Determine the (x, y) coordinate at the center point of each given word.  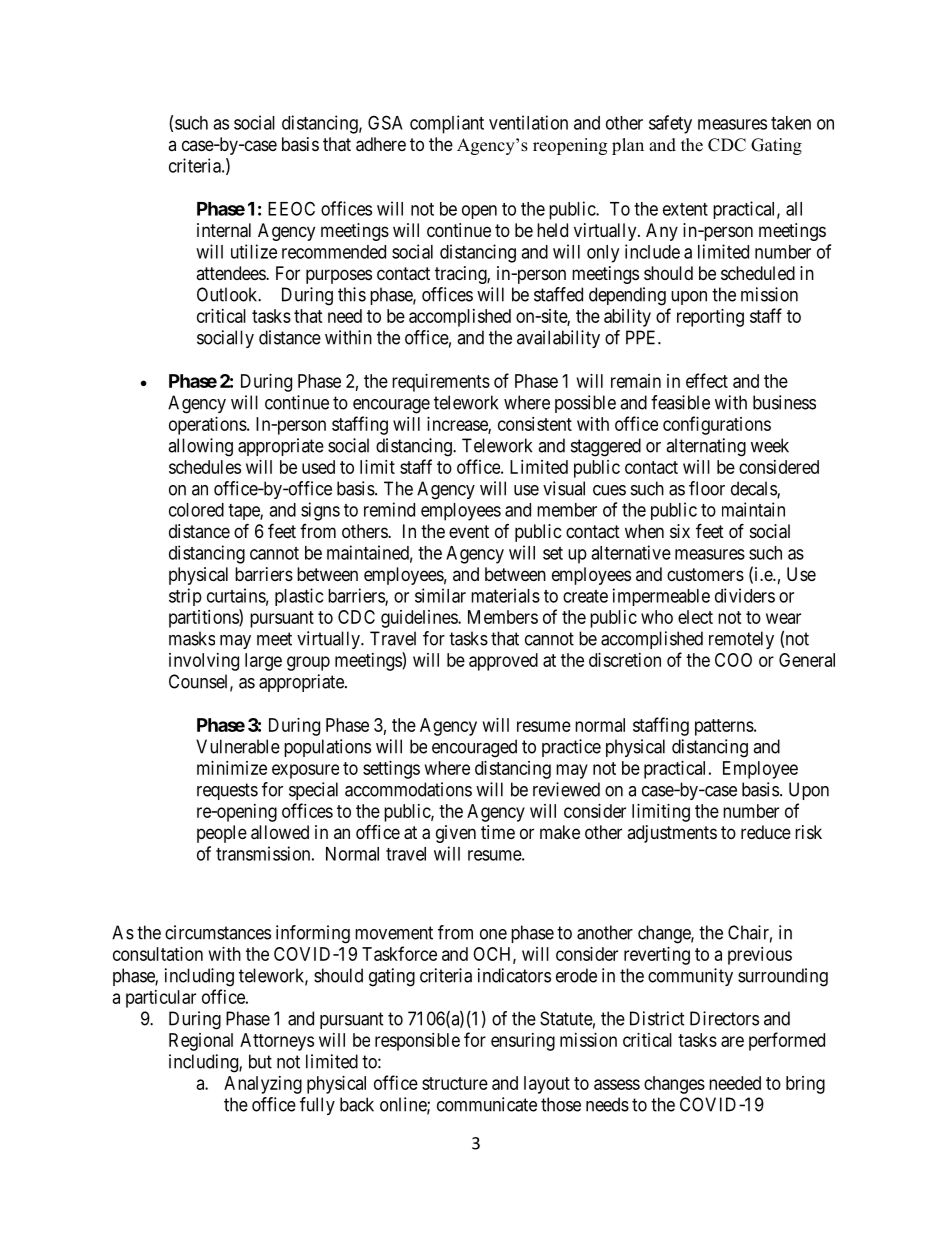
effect (707, 380)
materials (505, 595)
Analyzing (263, 1085)
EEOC (291, 208)
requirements (441, 383)
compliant (447, 124)
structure (455, 1083)
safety (670, 124)
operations (208, 426)
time (498, 832)
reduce (766, 832)
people (222, 834)
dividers (745, 595)
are (732, 1041)
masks (192, 638)
